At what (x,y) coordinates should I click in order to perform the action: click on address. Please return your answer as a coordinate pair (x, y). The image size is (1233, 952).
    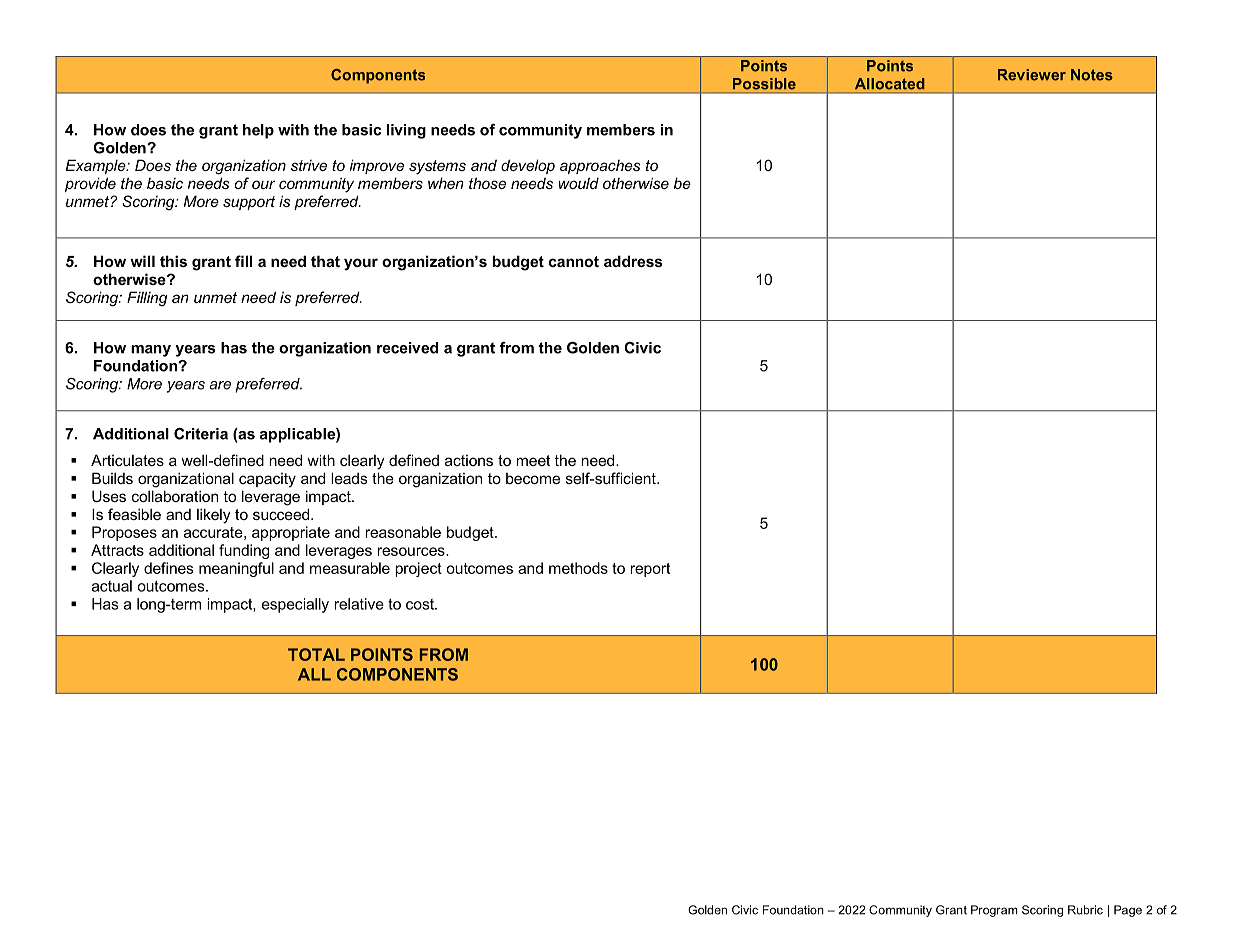
    Looking at the image, I should click on (633, 261).
